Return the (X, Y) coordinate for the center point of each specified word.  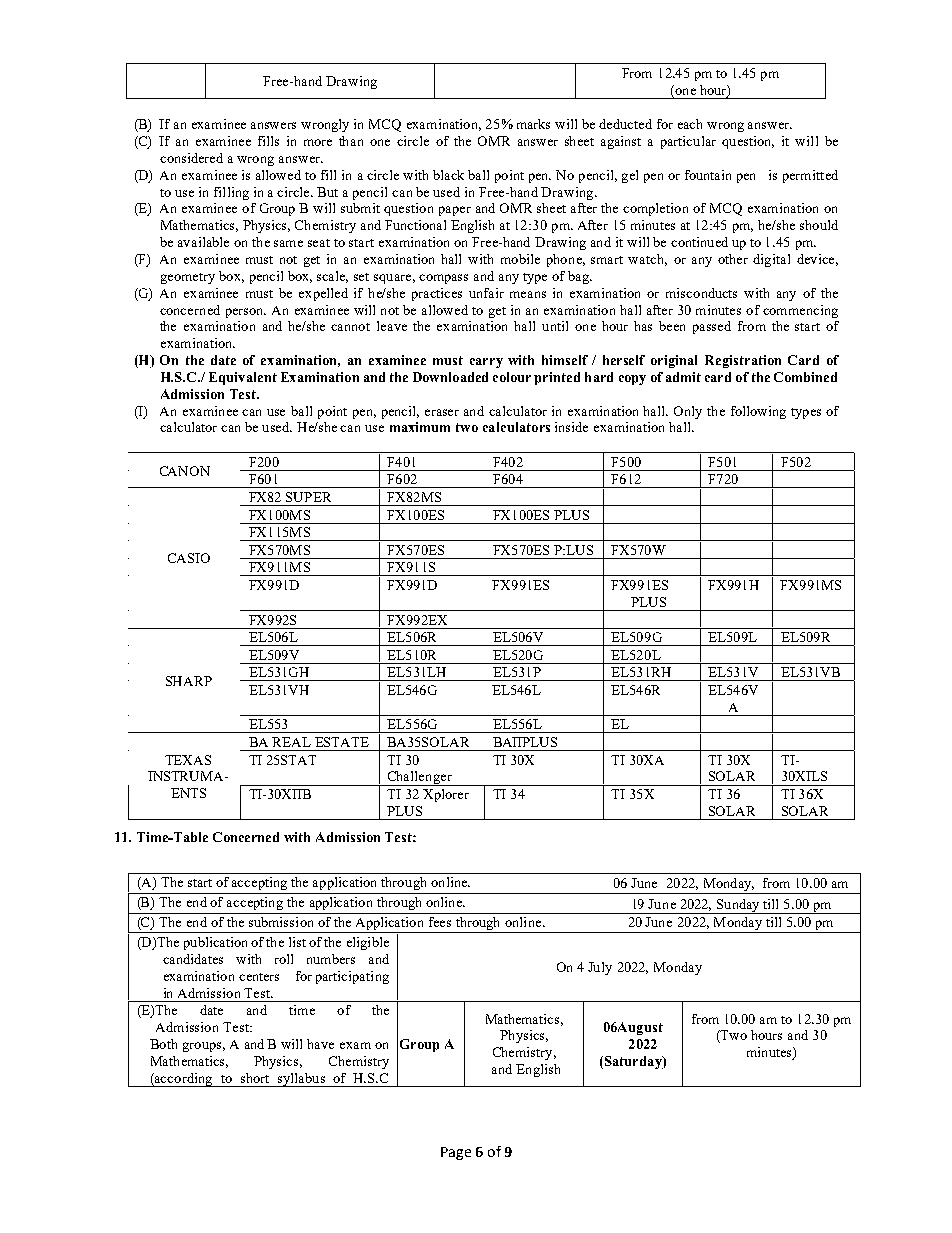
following (758, 412)
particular (688, 142)
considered (191, 158)
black (448, 175)
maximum (420, 427)
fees (440, 922)
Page (456, 1153)
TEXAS (188, 760)
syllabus (301, 1080)
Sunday (738, 906)
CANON (185, 471)
